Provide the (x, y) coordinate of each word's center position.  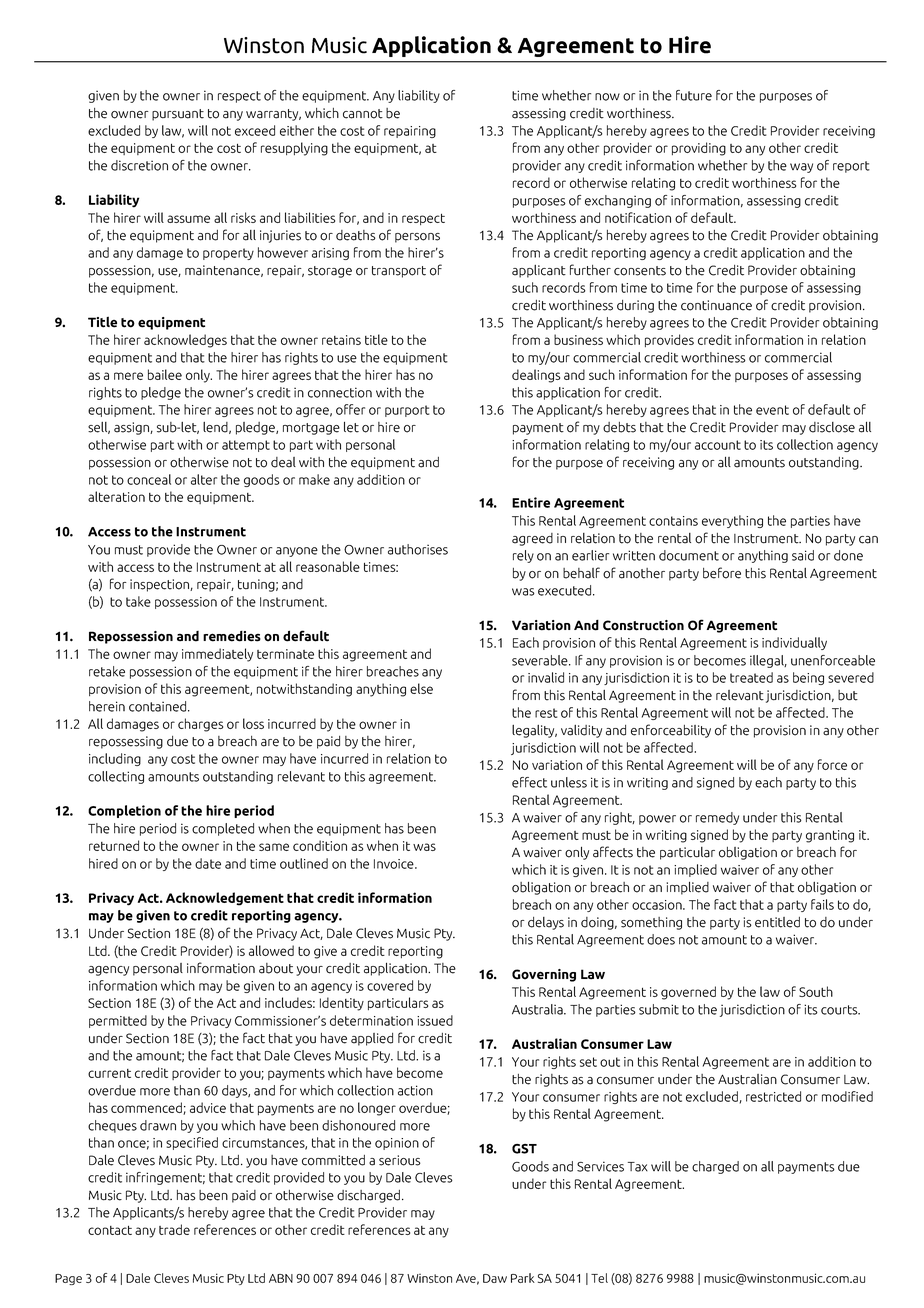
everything (732, 521)
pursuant (178, 115)
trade (174, 1229)
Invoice (395, 864)
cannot (363, 114)
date (208, 863)
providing (699, 149)
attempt (246, 446)
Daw (495, 1278)
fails (822, 904)
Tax (638, 1167)
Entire (531, 502)
